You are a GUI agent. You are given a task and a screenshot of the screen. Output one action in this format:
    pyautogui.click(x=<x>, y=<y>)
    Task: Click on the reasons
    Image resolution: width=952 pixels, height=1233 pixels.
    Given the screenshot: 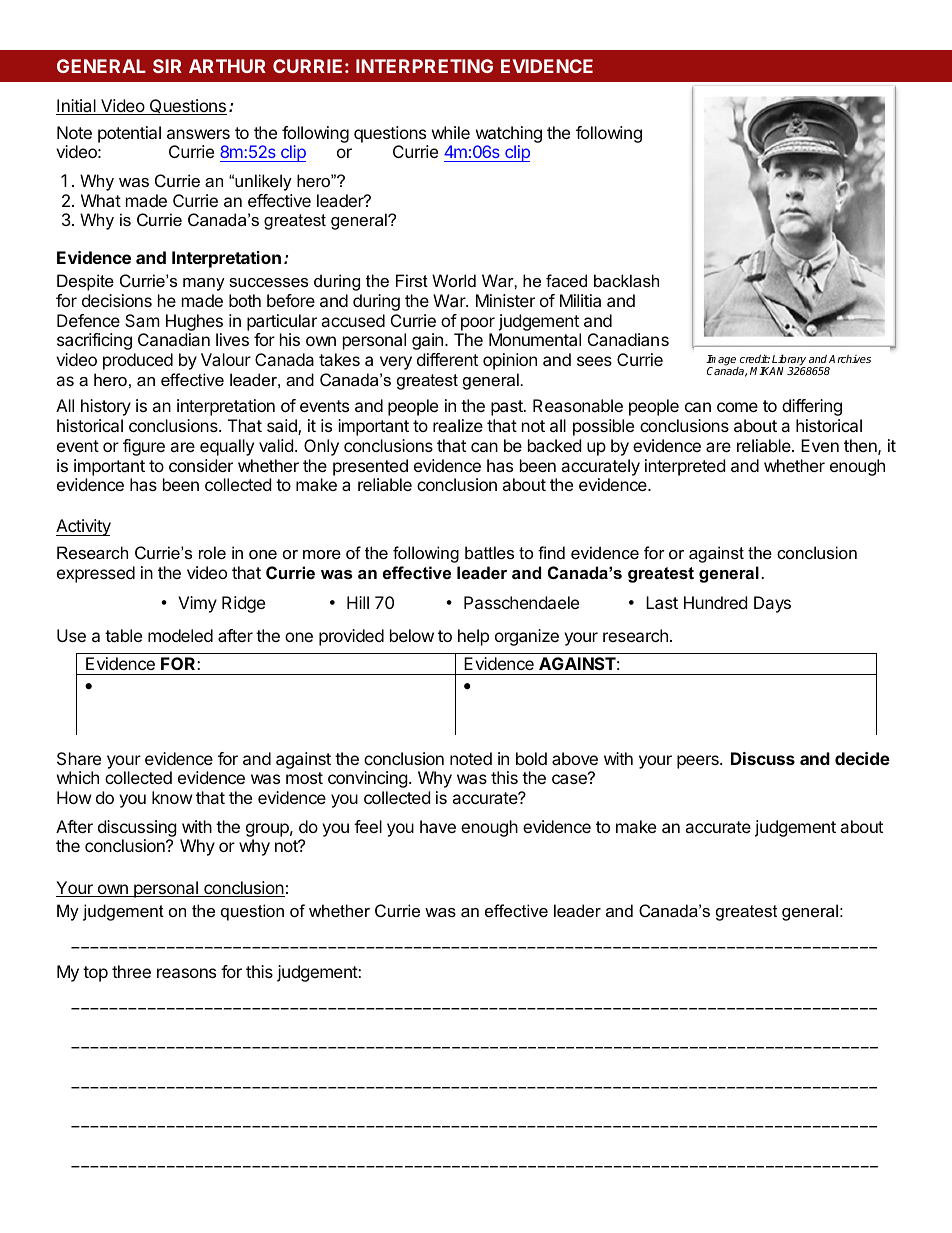 What is the action you would take?
    pyautogui.click(x=186, y=973)
